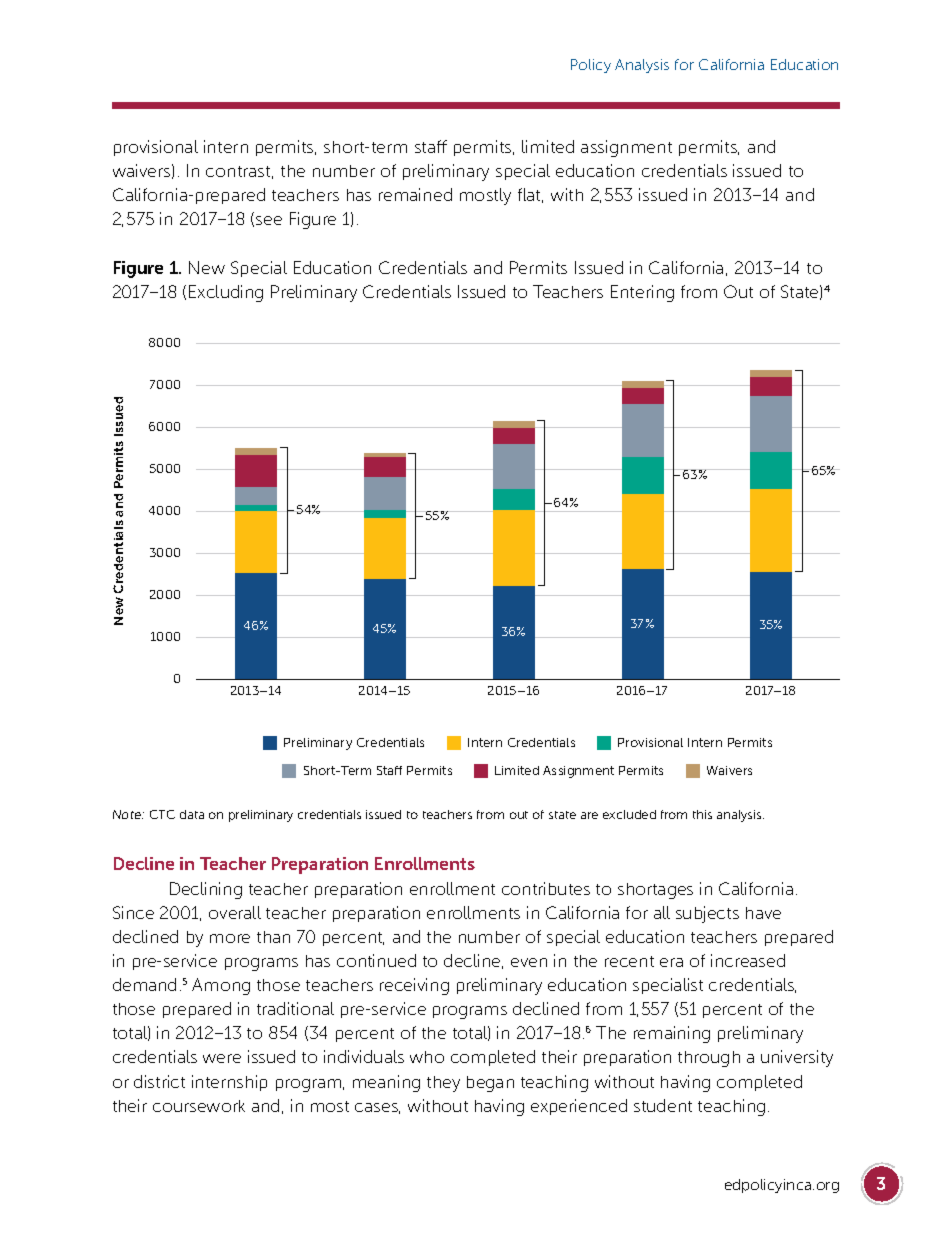 The image size is (952, 1233). I want to click on see, so click(269, 220).
